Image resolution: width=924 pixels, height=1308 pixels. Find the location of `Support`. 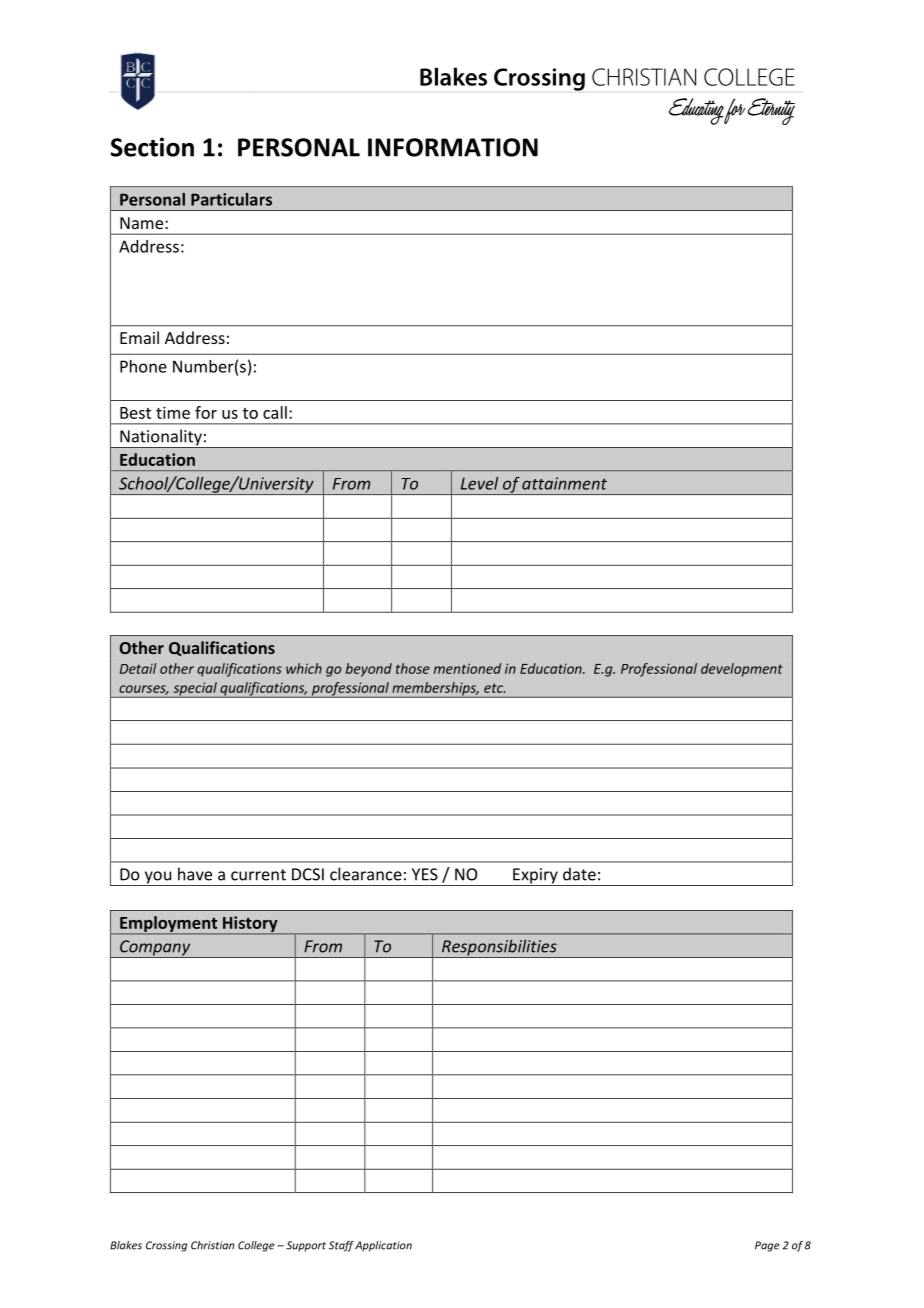

Support is located at coordinates (306, 1246).
